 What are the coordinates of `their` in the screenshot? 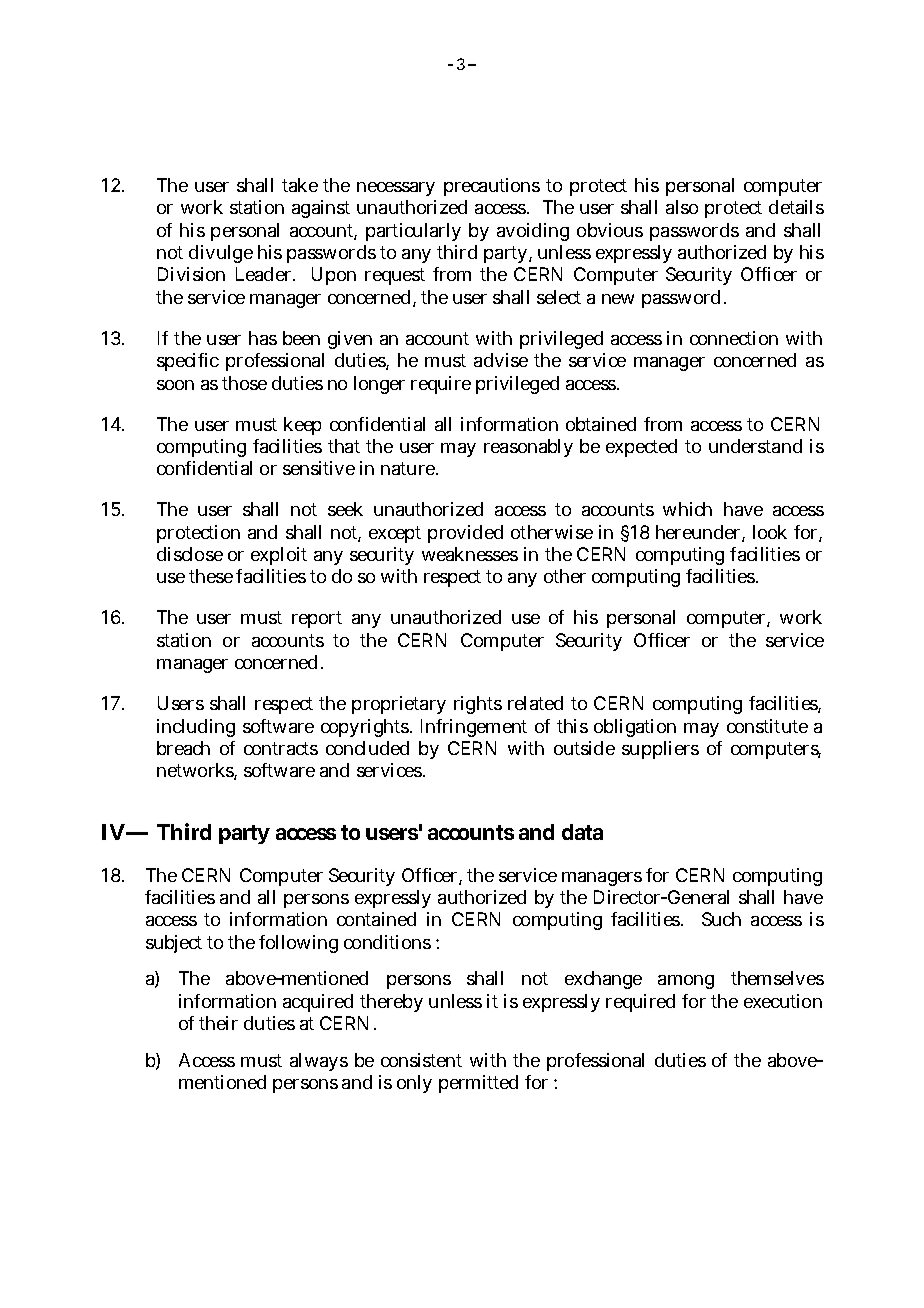 It's located at (218, 1023).
